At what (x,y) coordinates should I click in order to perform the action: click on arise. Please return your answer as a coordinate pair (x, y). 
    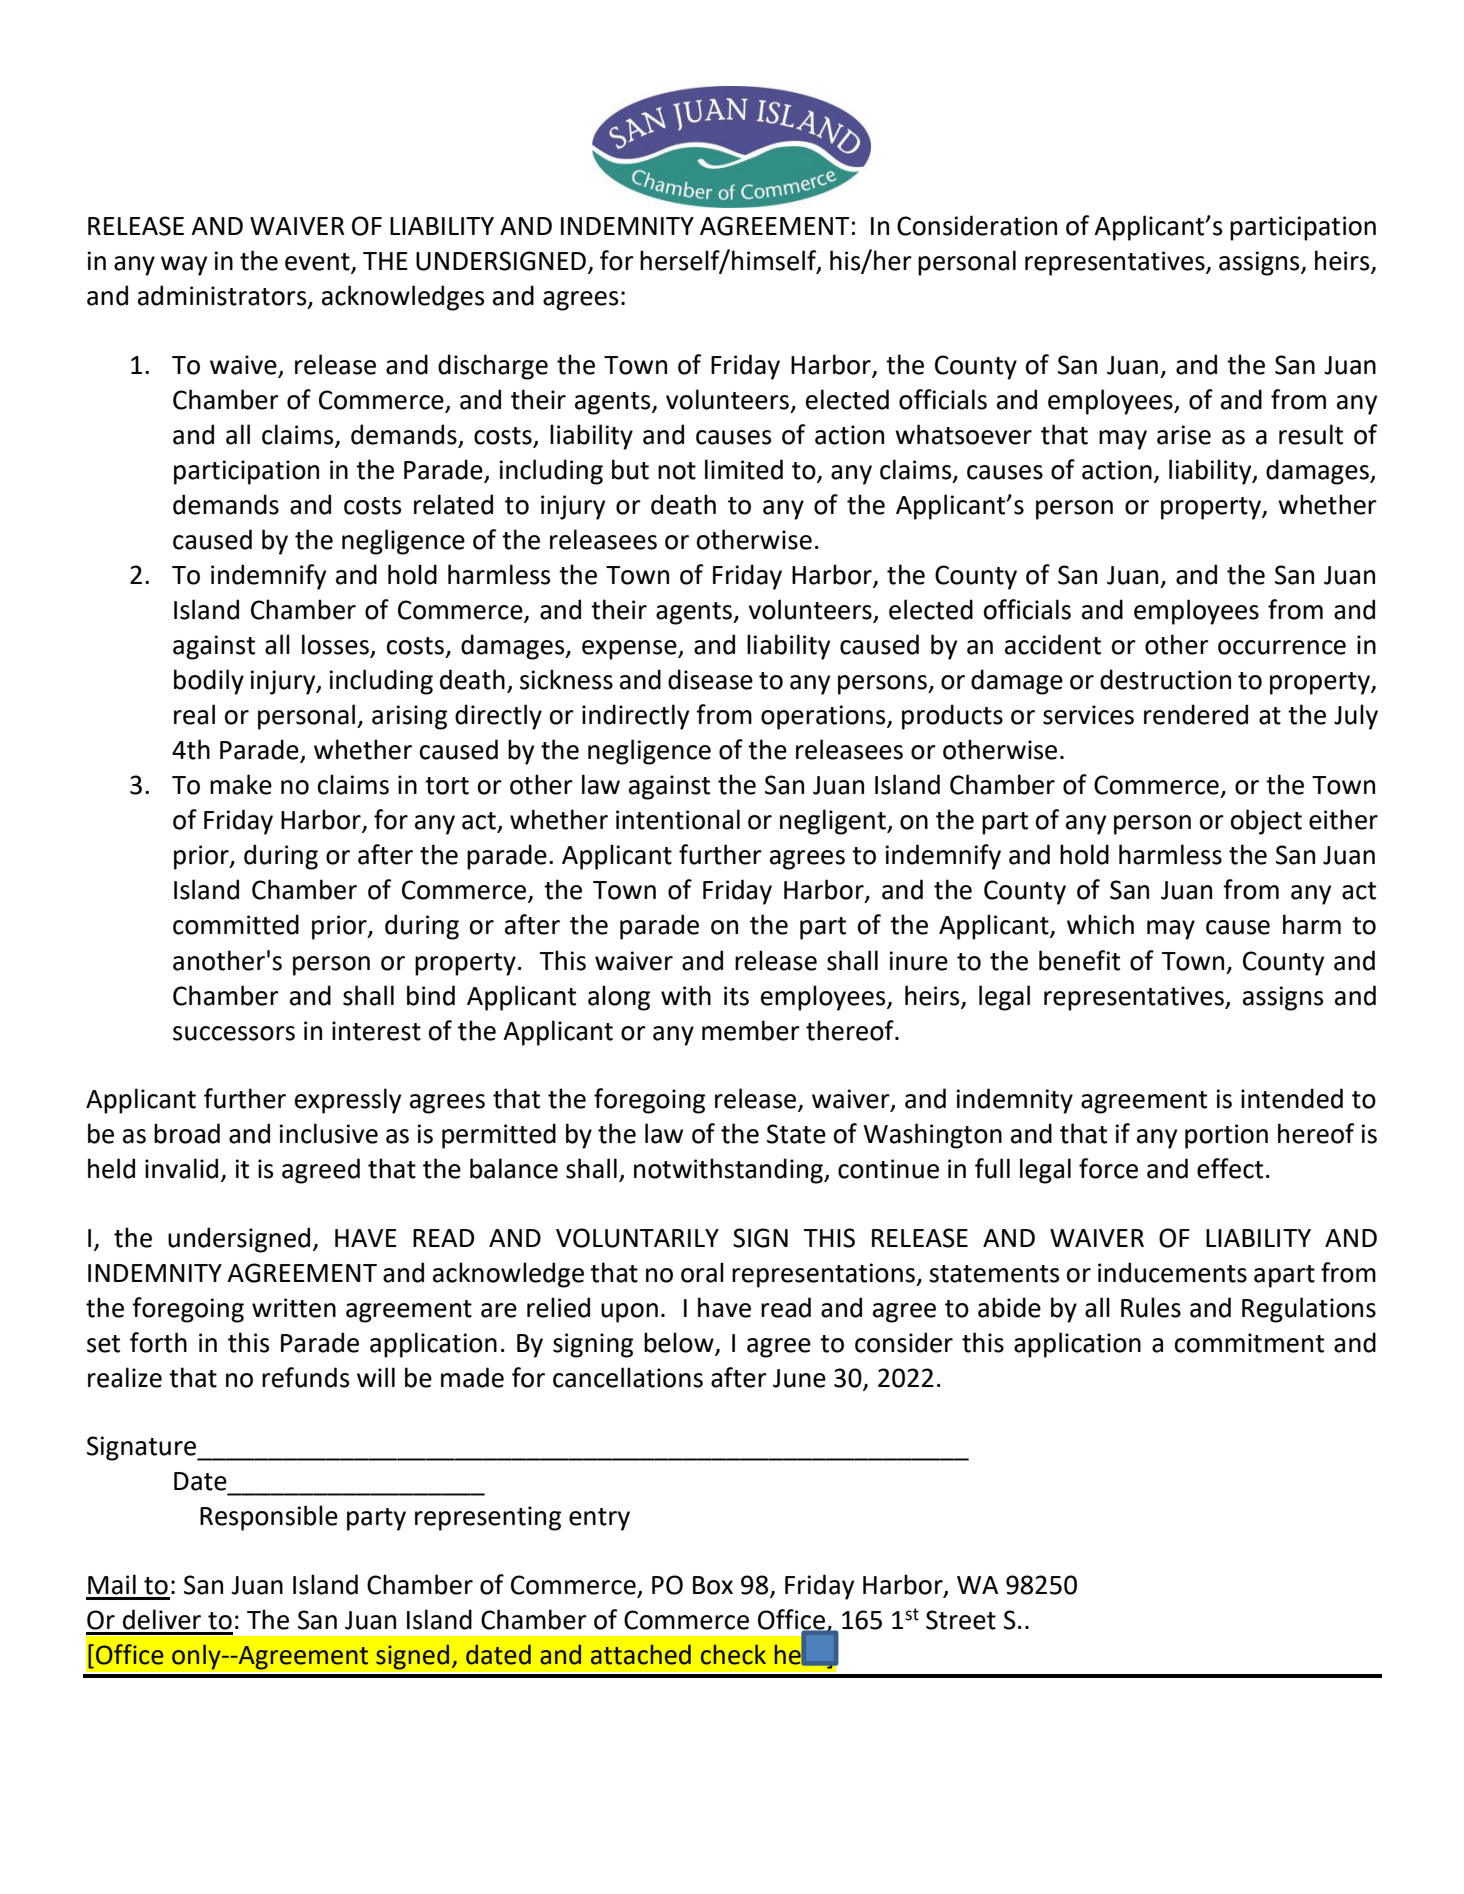
    Looking at the image, I should click on (1184, 435).
